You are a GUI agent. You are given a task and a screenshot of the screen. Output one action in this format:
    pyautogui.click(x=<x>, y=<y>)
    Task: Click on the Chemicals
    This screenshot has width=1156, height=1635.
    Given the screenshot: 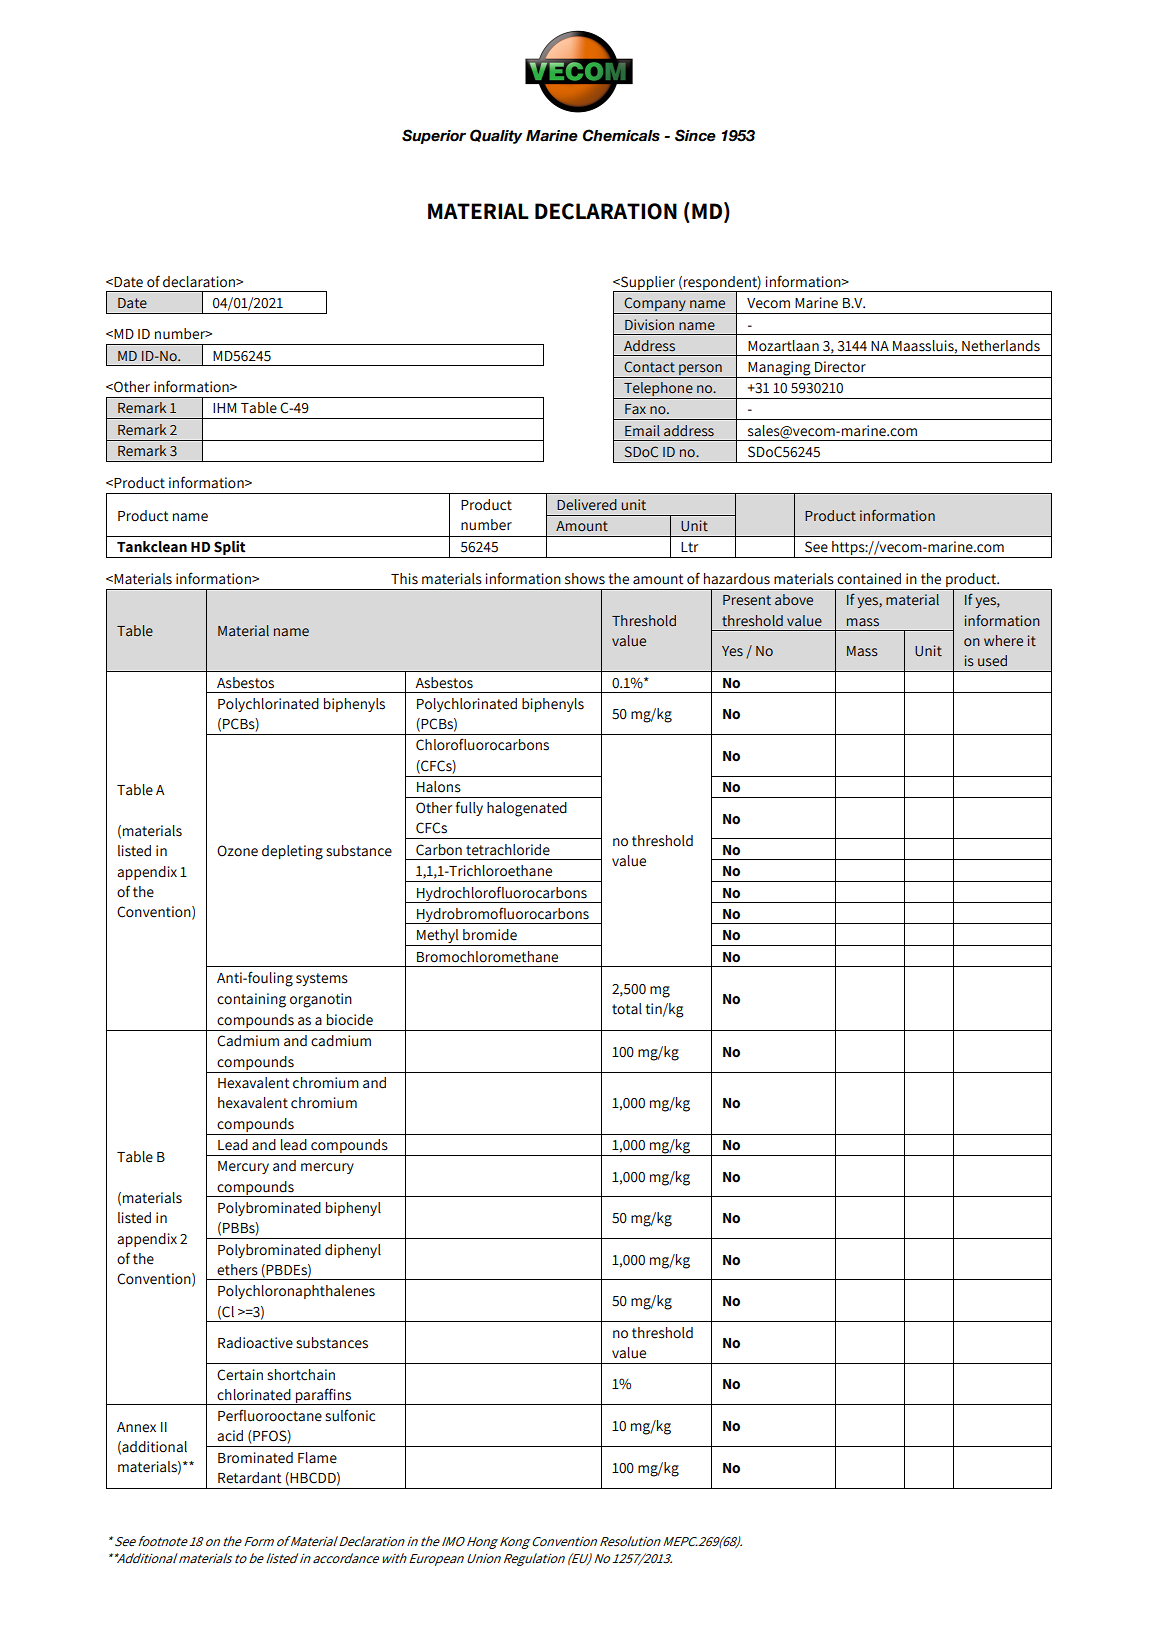 What is the action you would take?
    pyautogui.click(x=621, y=135)
